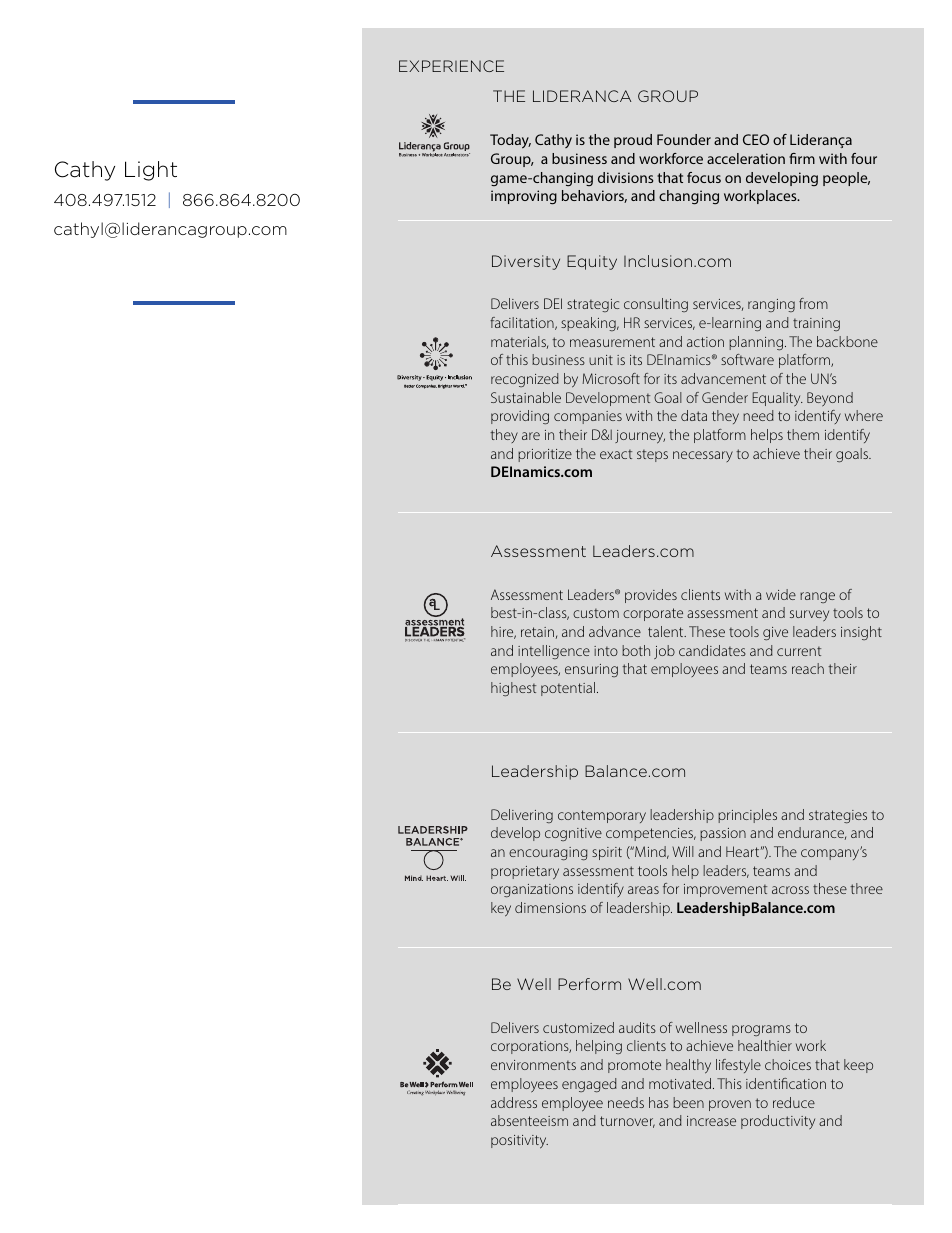 The width and height of the screenshot is (952, 1233). I want to click on Today, so click(510, 141).
